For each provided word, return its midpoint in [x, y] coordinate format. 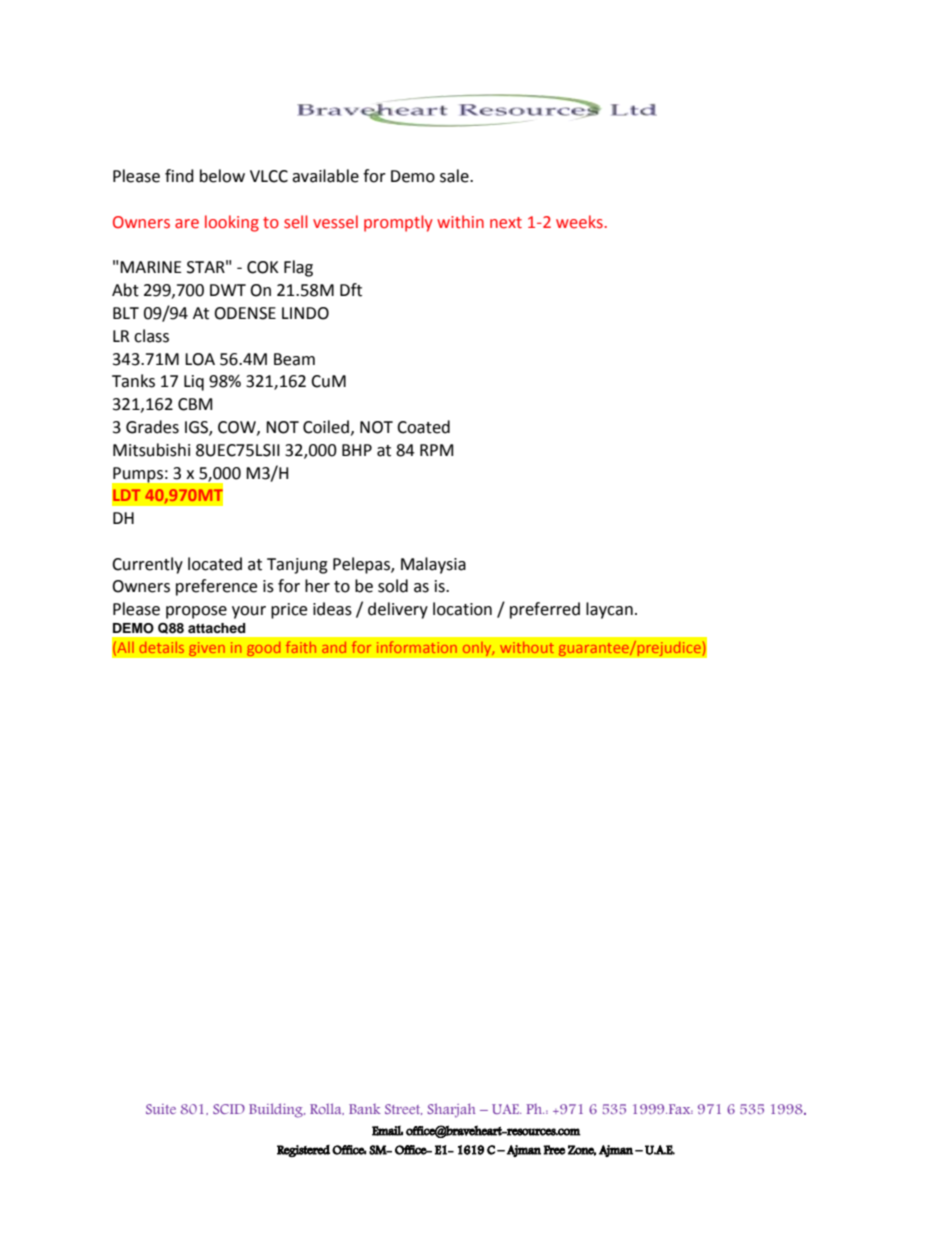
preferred [545, 610]
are [187, 224]
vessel [335, 222]
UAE [506, 1109]
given [206, 649]
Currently [147, 565]
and [334, 647]
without [527, 647]
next [506, 223]
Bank [365, 1109]
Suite [161, 1109]
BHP [357, 450]
